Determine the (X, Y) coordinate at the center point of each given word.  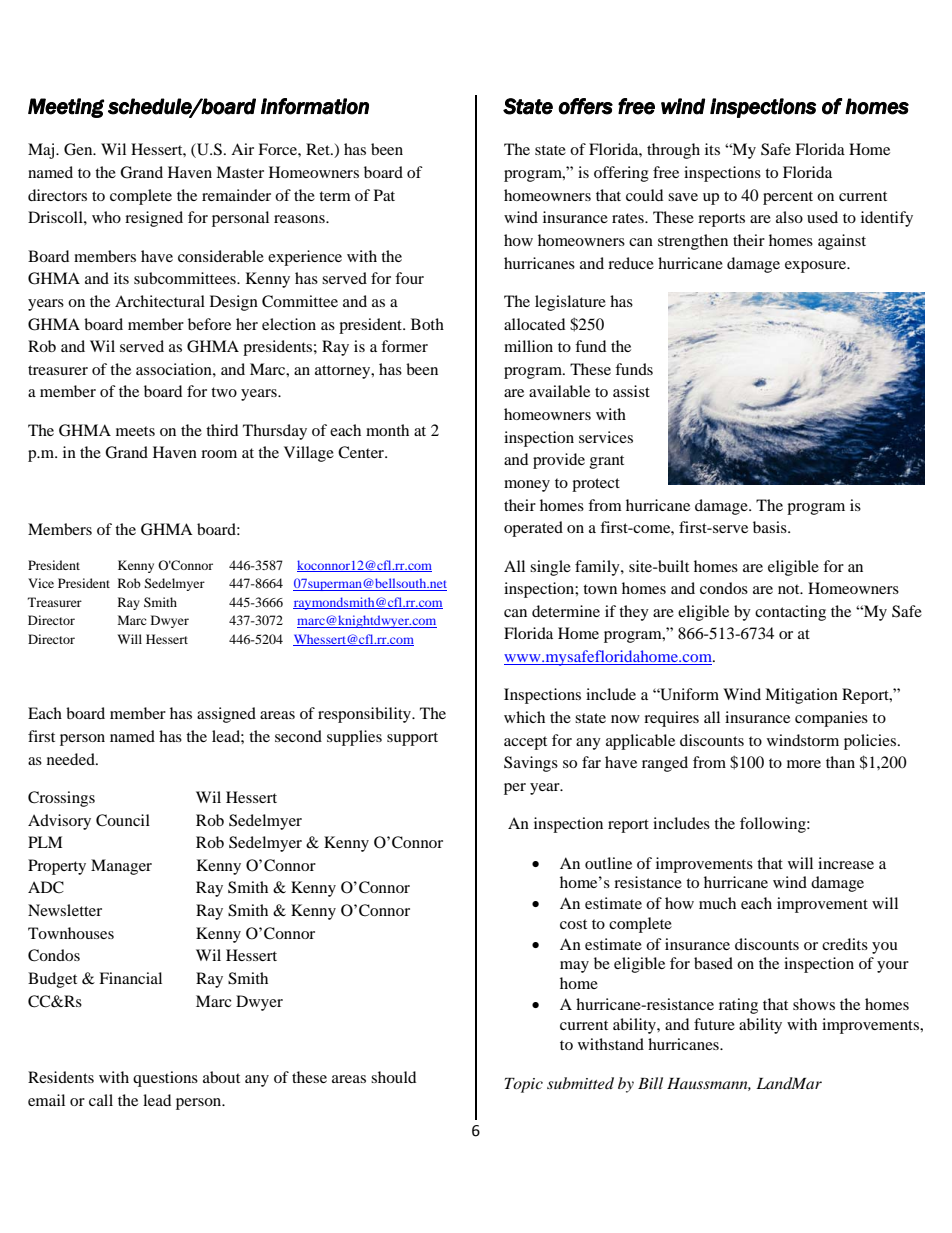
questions (165, 1079)
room (219, 454)
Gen (79, 149)
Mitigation (801, 696)
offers (585, 106)
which (524, 717)
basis (771, 527)
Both (427, 324)
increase (846, 863)
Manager (121, 867)
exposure (817, 267)
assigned (226, 715)
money (527, 486)
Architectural (160, 301)
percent (788, 198)
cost (573, 924)
